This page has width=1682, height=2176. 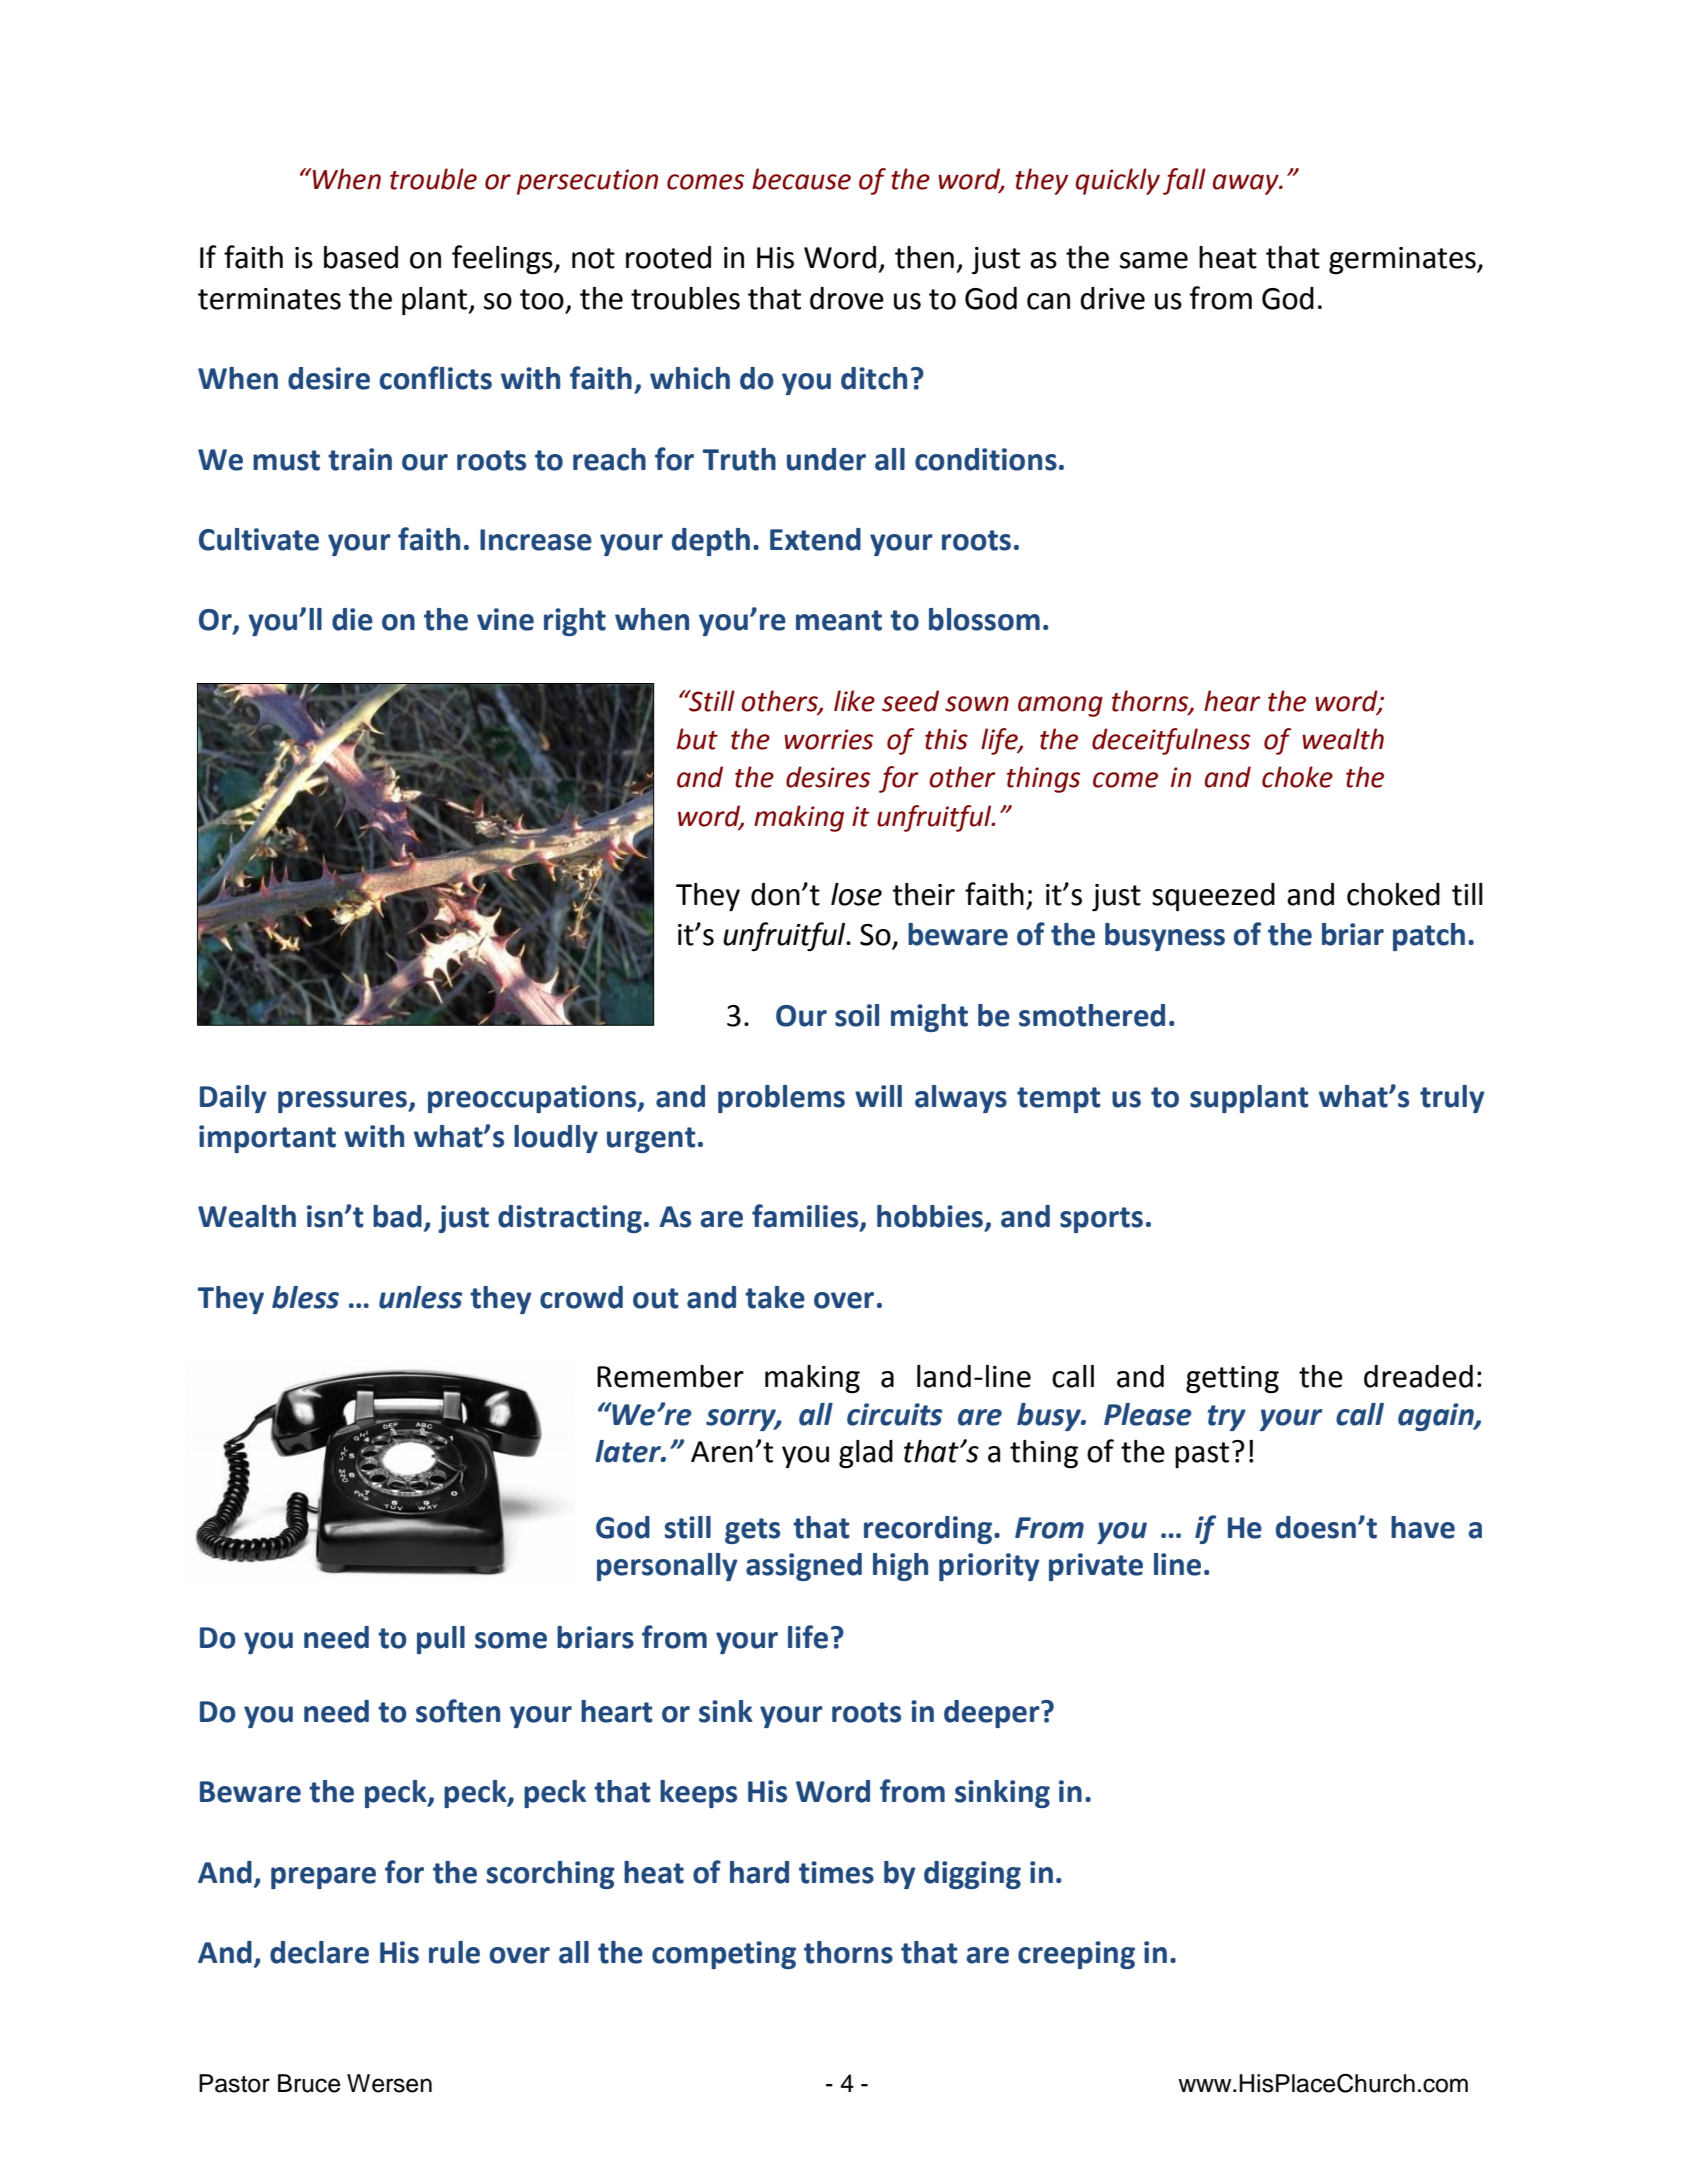 What do you see at coordinates (847, 298) in the page?
I see `drove` at bounding box center [847, 298].
